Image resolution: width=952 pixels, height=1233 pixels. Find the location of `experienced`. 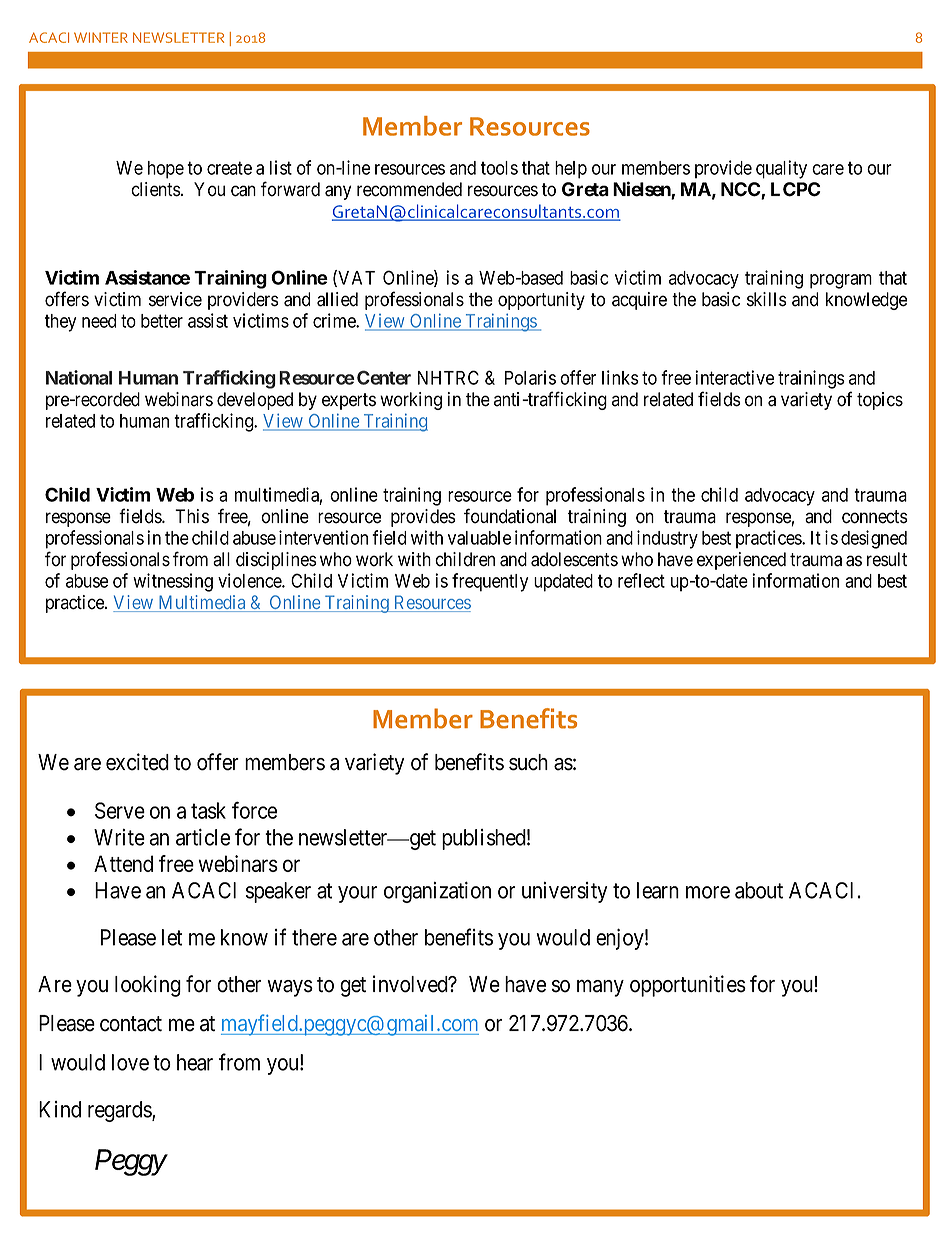

experienced is located at coordinates (741, 561).
